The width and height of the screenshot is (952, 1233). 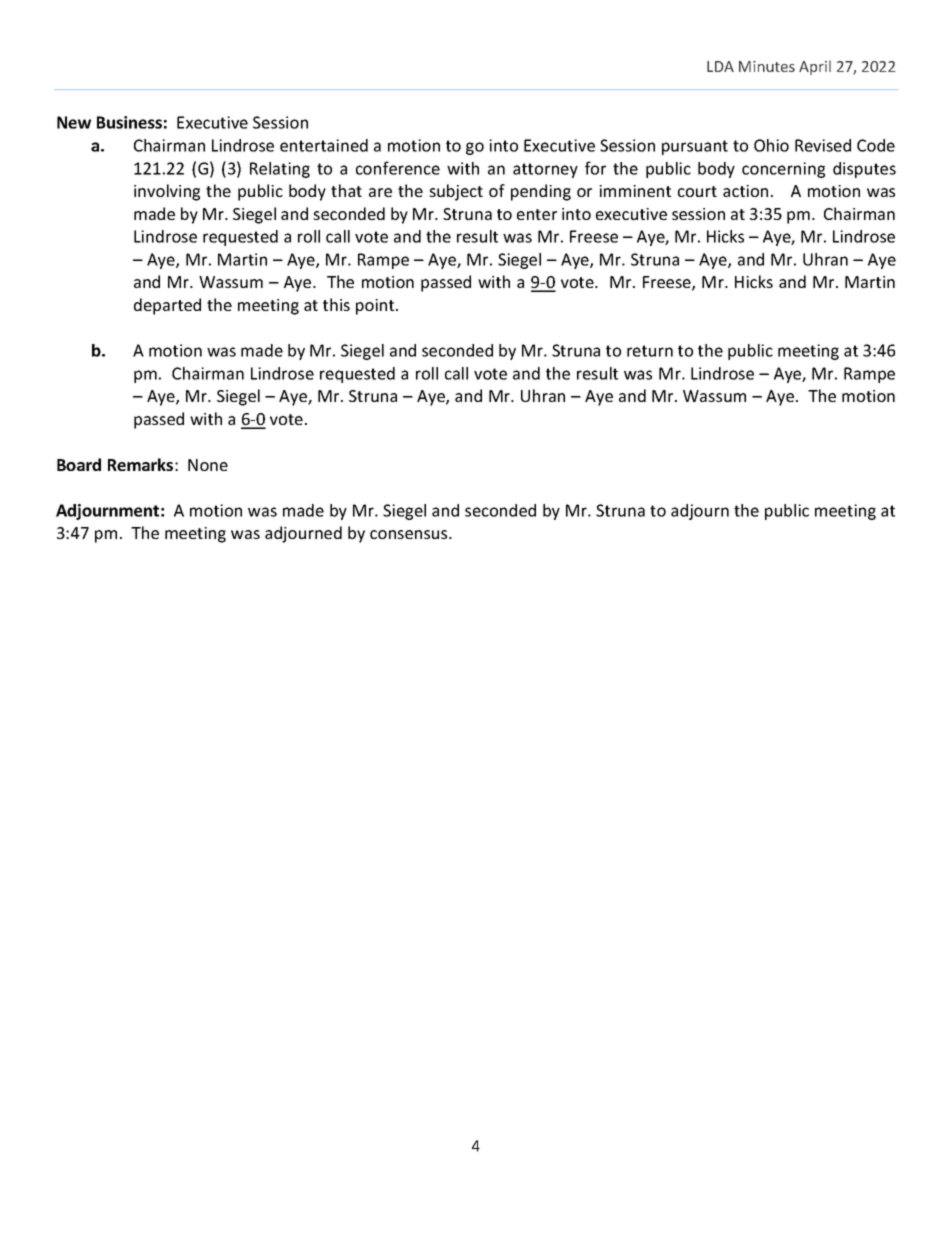 What do you see at coordinates (650, 351) in the screenshot?
I see `return` at bounding box center [650, 351].
